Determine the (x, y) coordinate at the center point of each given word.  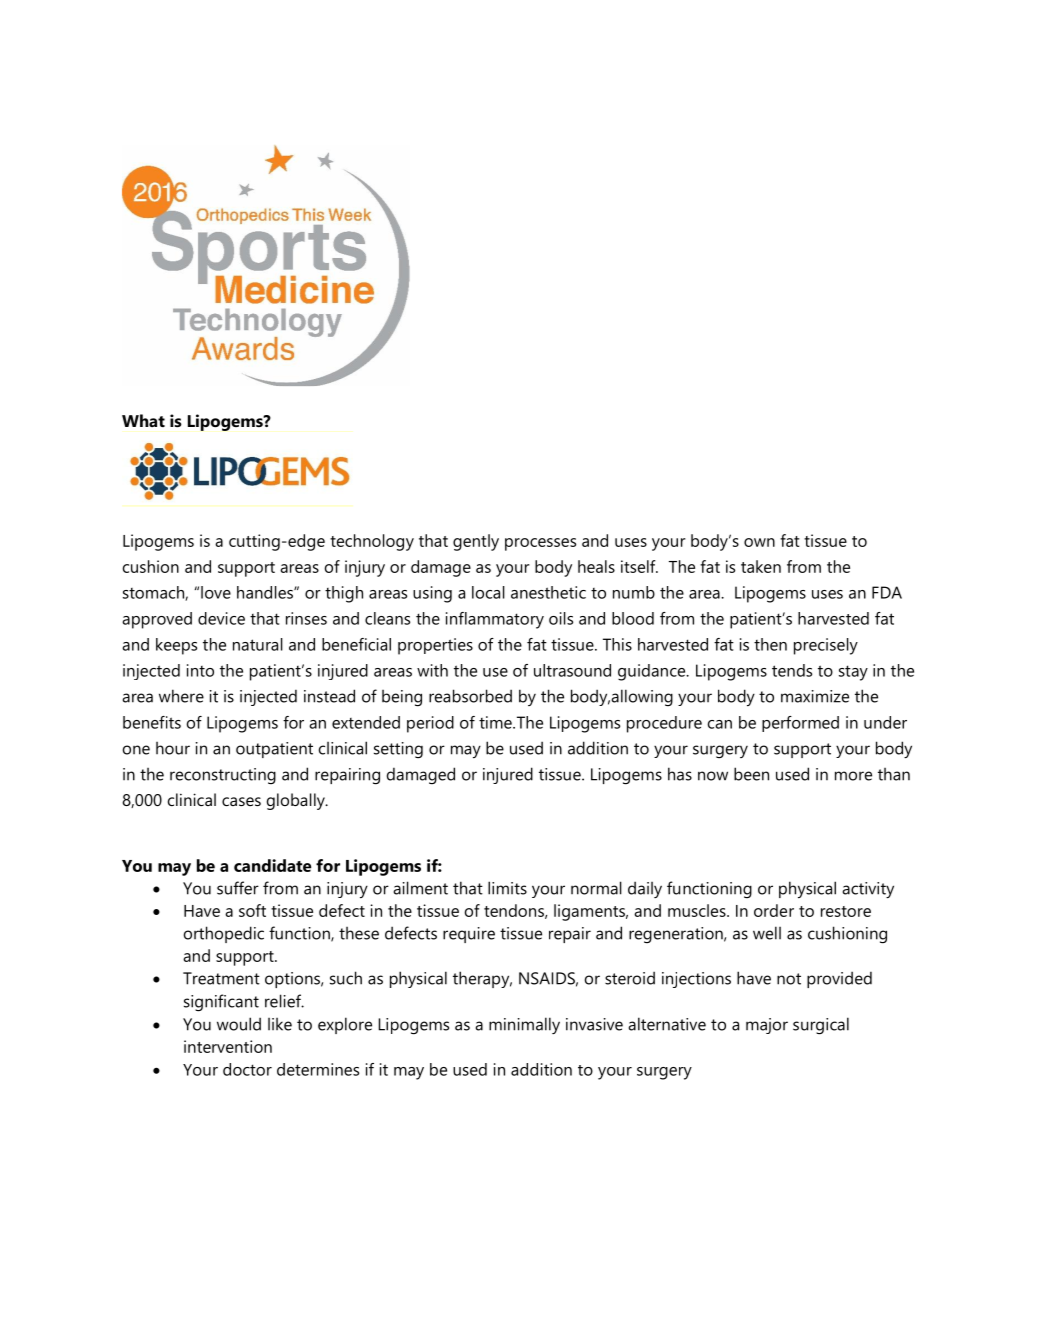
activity (868, 890)
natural (258, 644)
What (143, 420)
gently (476, 542)
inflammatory (495, 620)
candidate (272, 865)
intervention (228, 1046)
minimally (524, 1025)
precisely (826, 646)
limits (507, 888)
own (759, 542)
